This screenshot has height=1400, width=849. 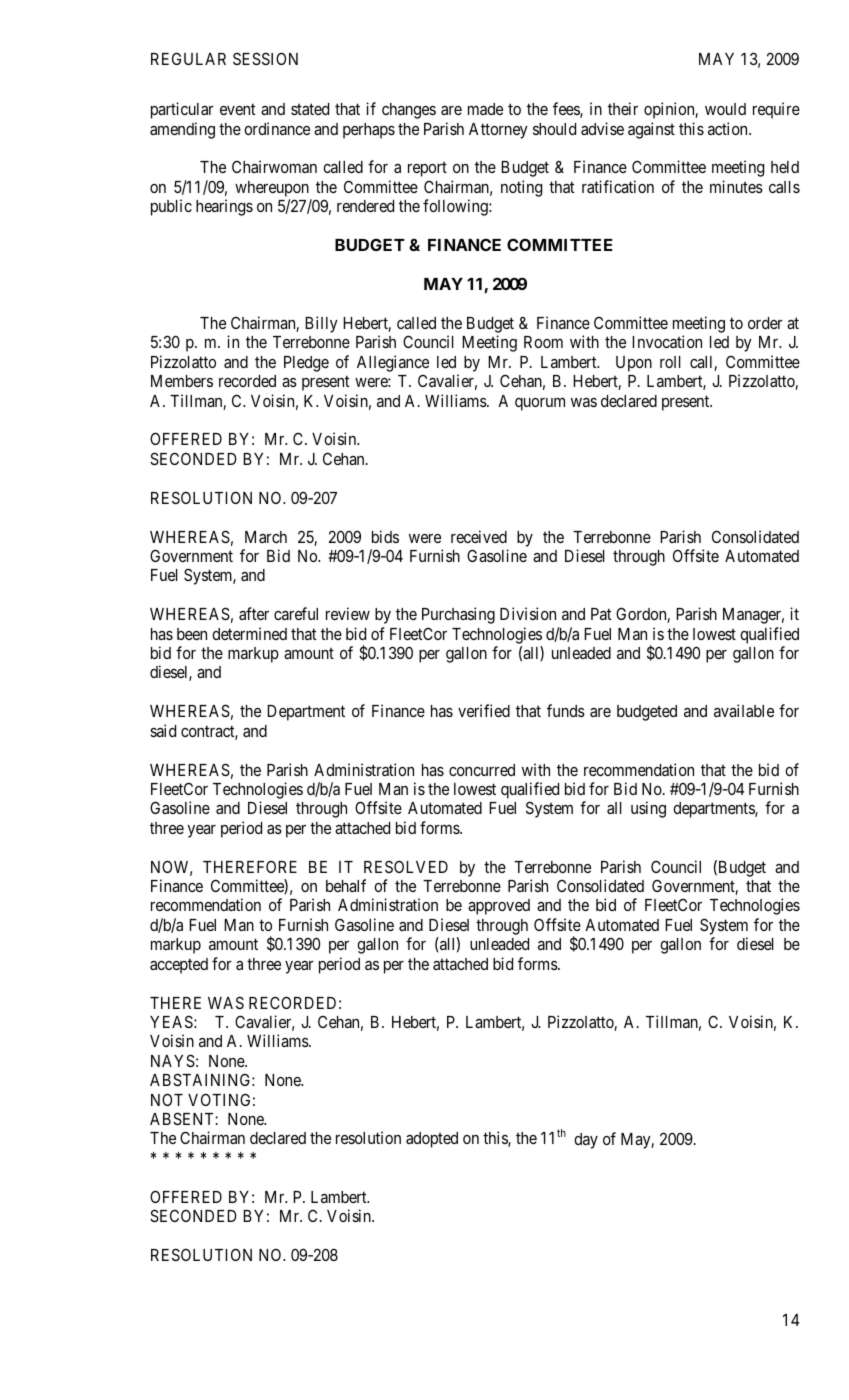 I want to click on accepted, so click(x=179, y=966).
